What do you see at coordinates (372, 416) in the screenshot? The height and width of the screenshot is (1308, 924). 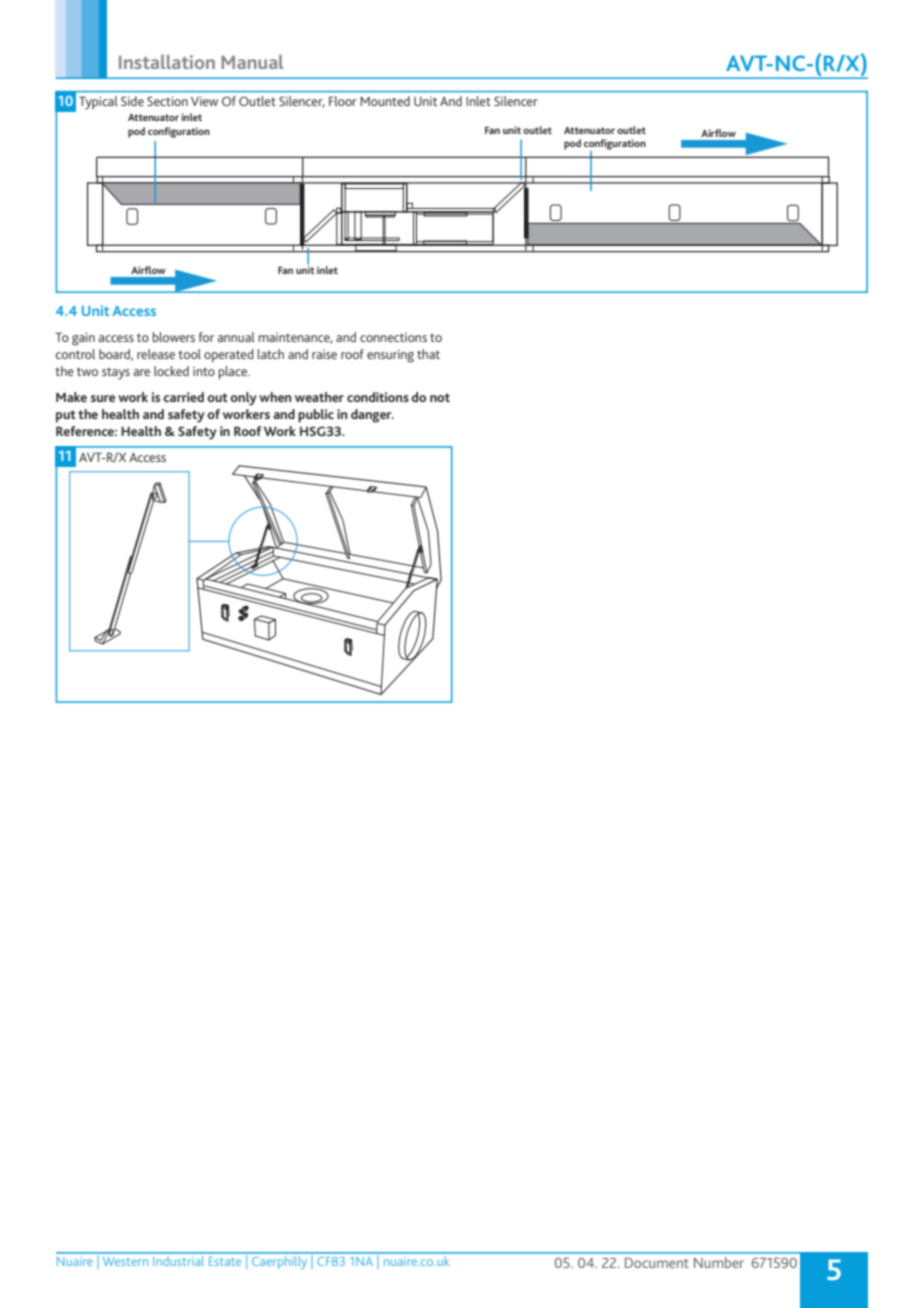 I see `danger` at bounding box center [372, 416].
